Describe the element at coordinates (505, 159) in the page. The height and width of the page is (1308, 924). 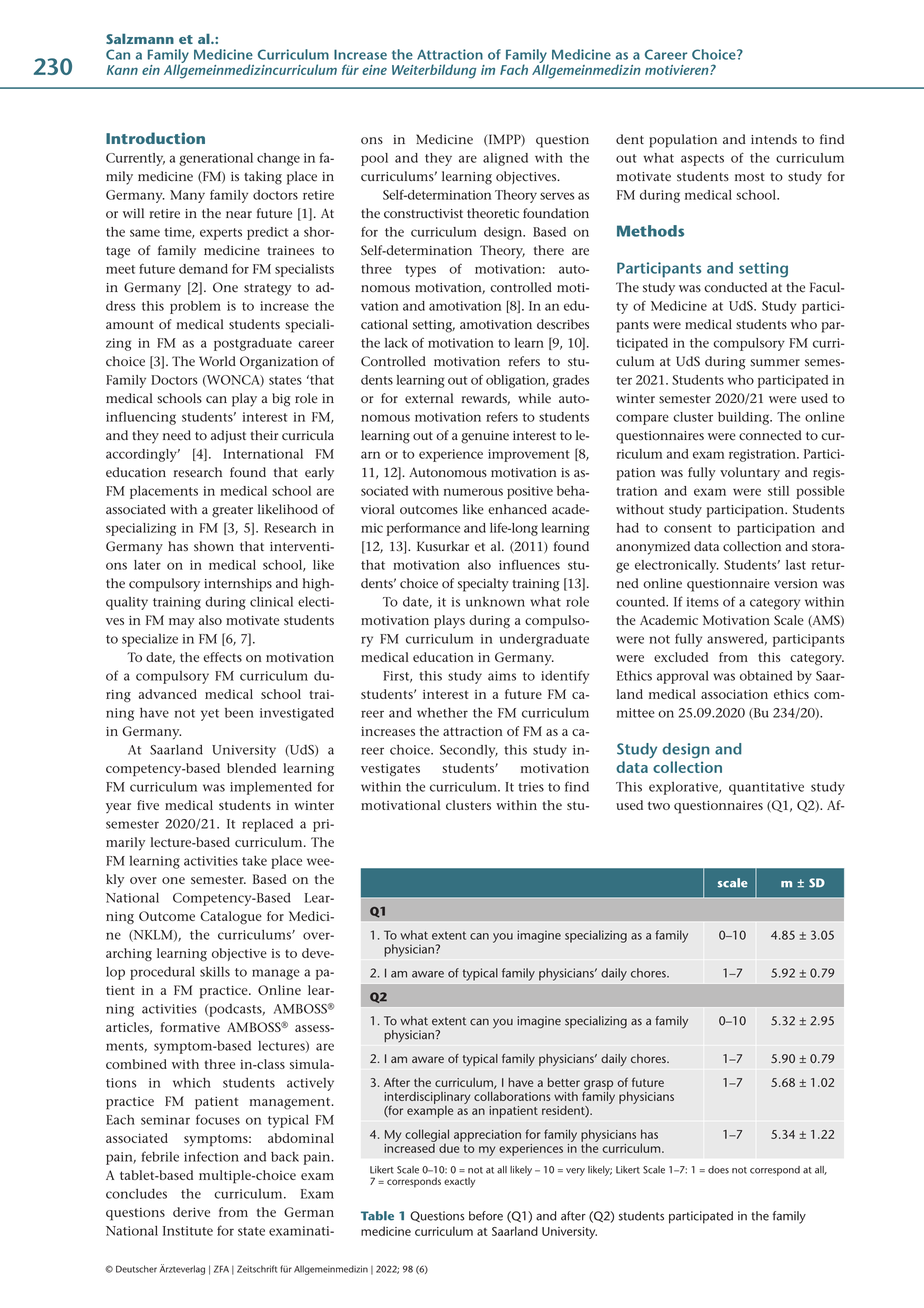
I see `aligned` at that location.
